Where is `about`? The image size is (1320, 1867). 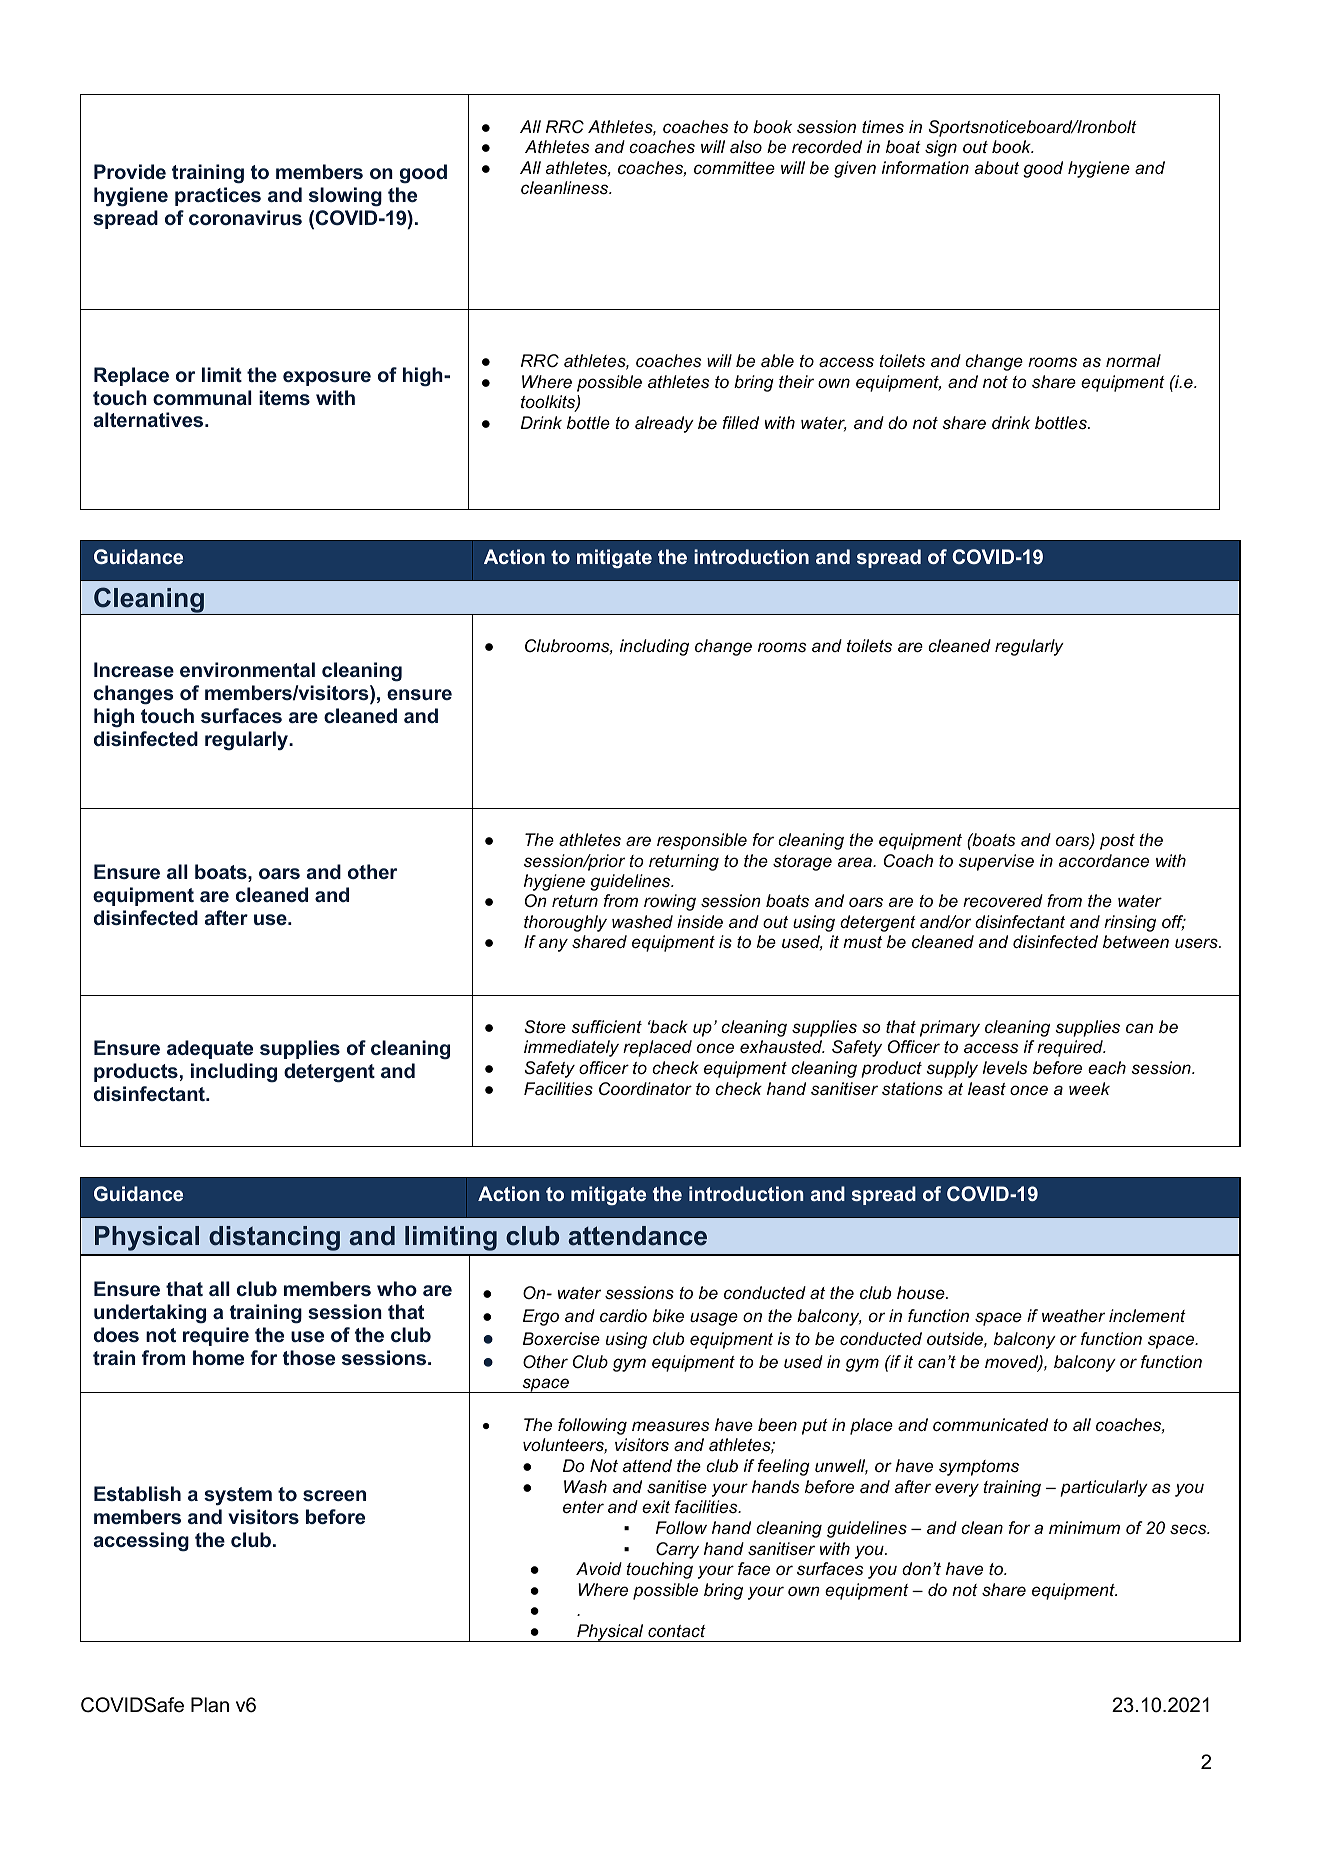 about is located at coordinates (997, 167).
